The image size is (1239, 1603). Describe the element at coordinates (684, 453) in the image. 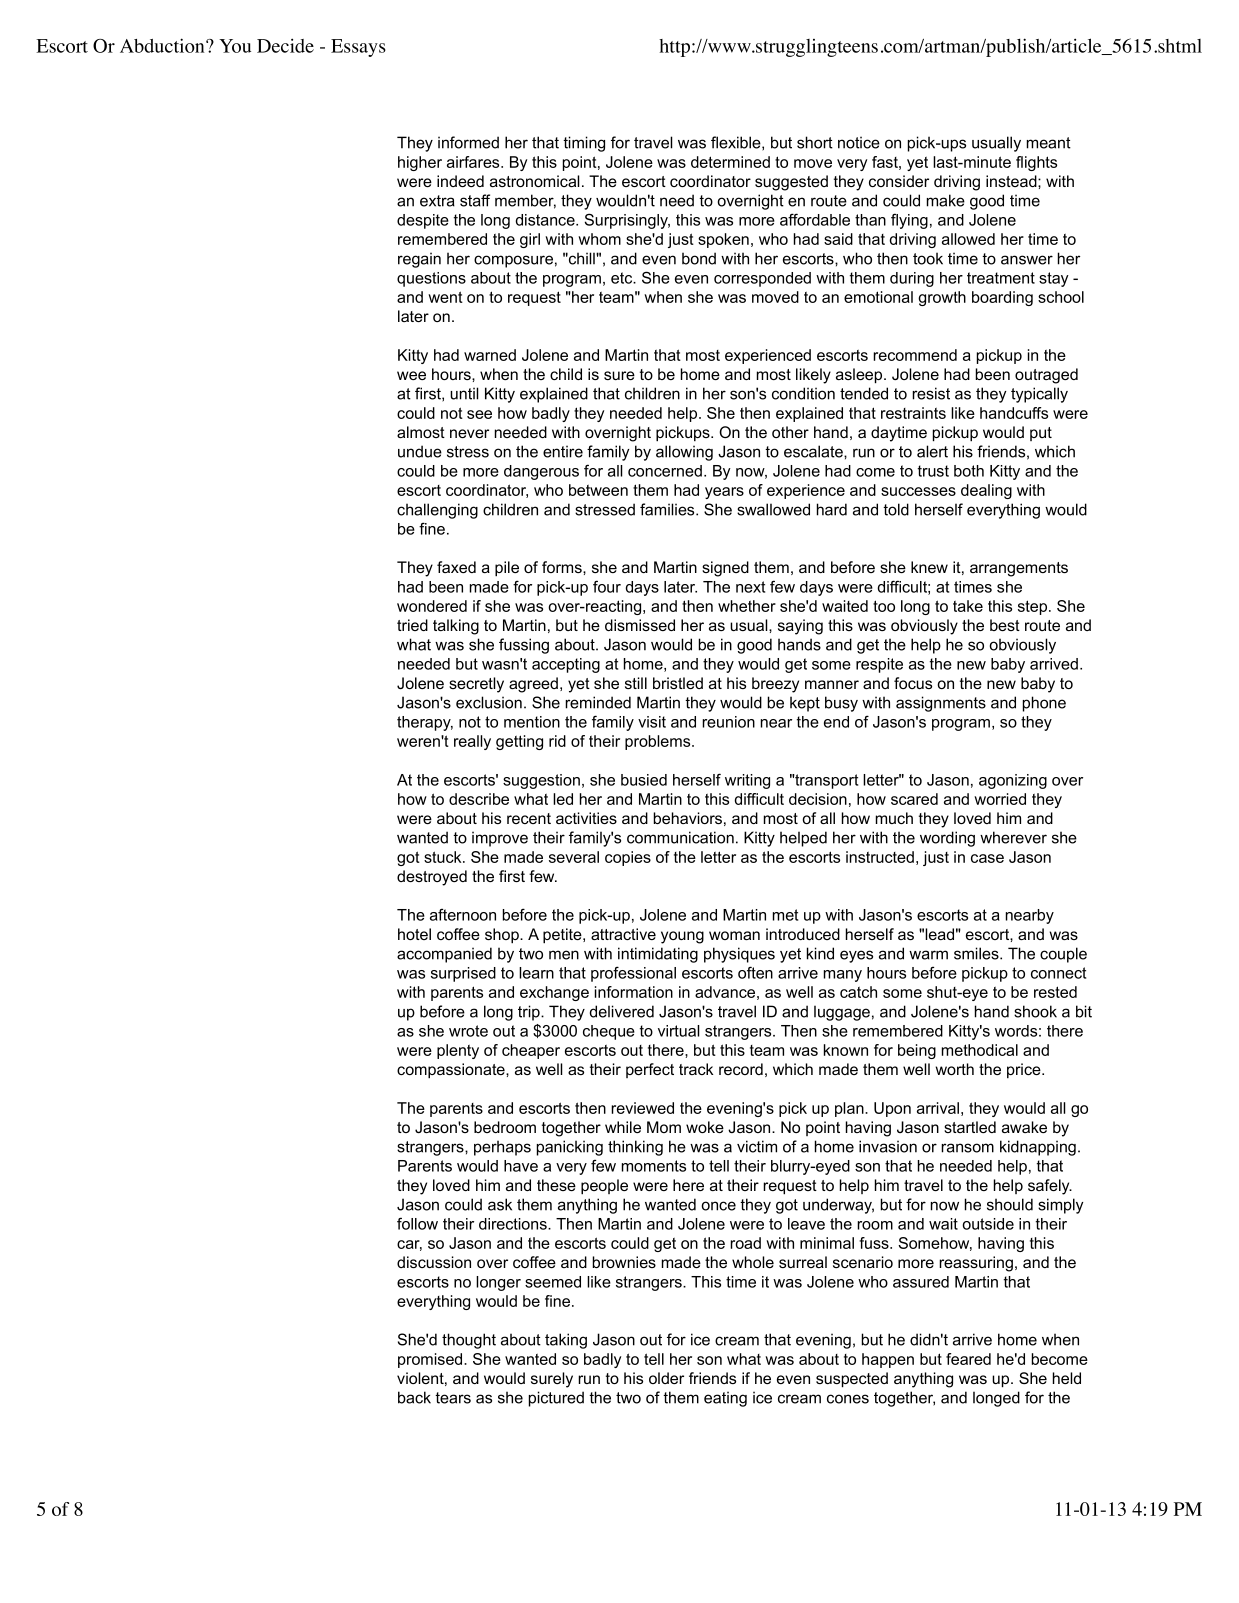

I see `allowing` at that location.
